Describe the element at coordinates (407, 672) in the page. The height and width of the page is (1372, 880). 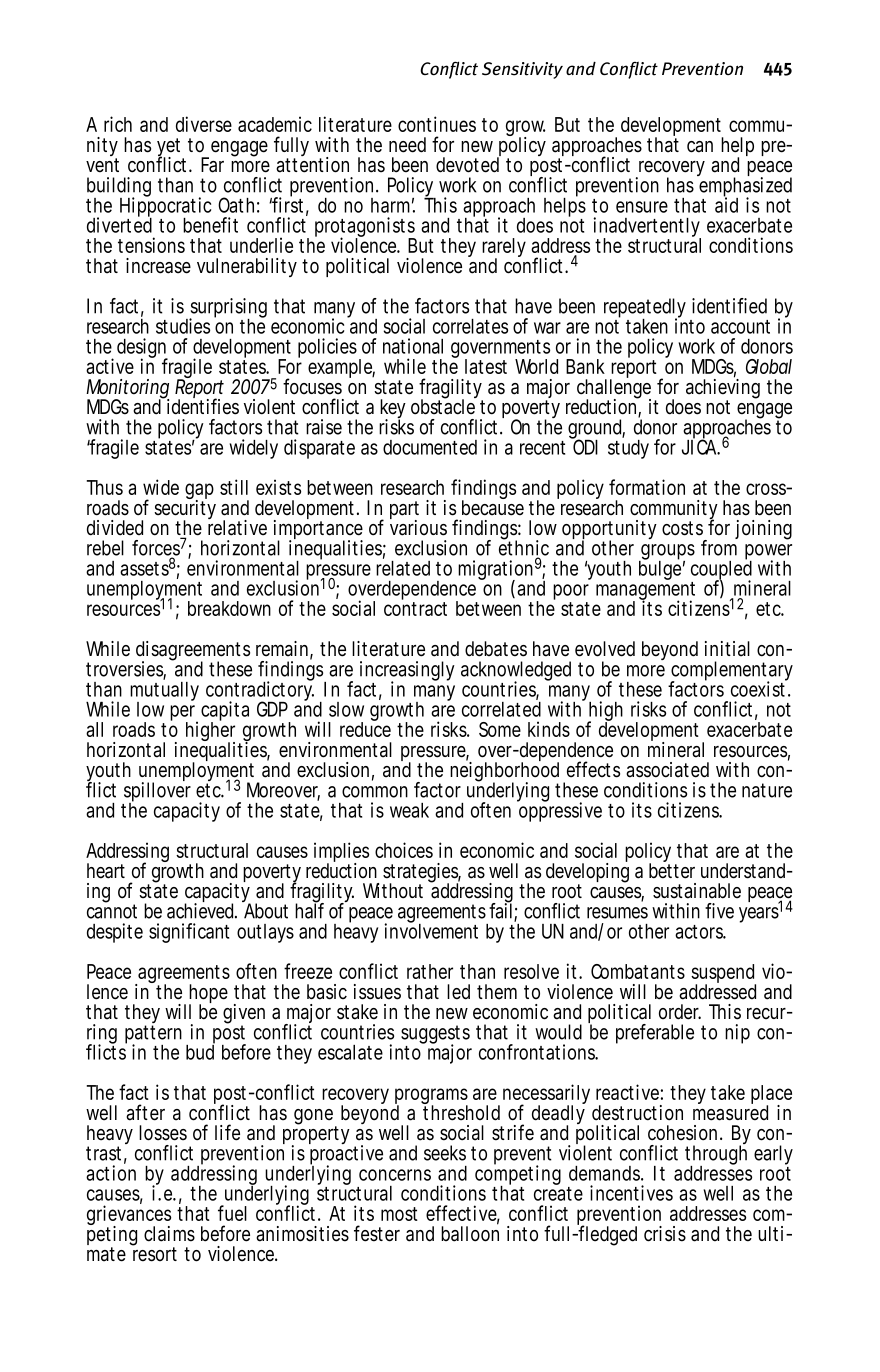
I see `increasingly` at that location.
